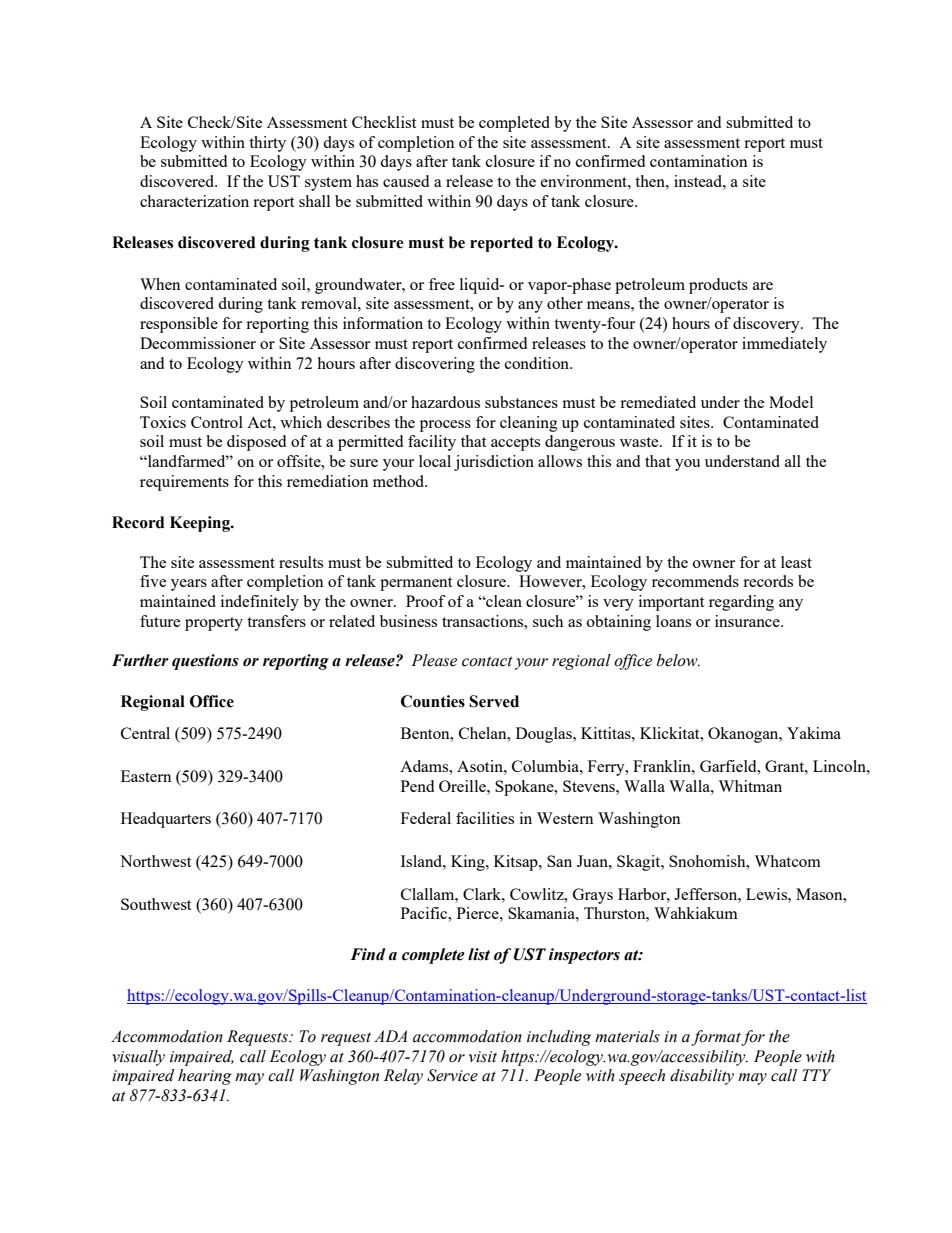  Describe the element at coordinates (214, 624) in the page. I see `property` at that location.
